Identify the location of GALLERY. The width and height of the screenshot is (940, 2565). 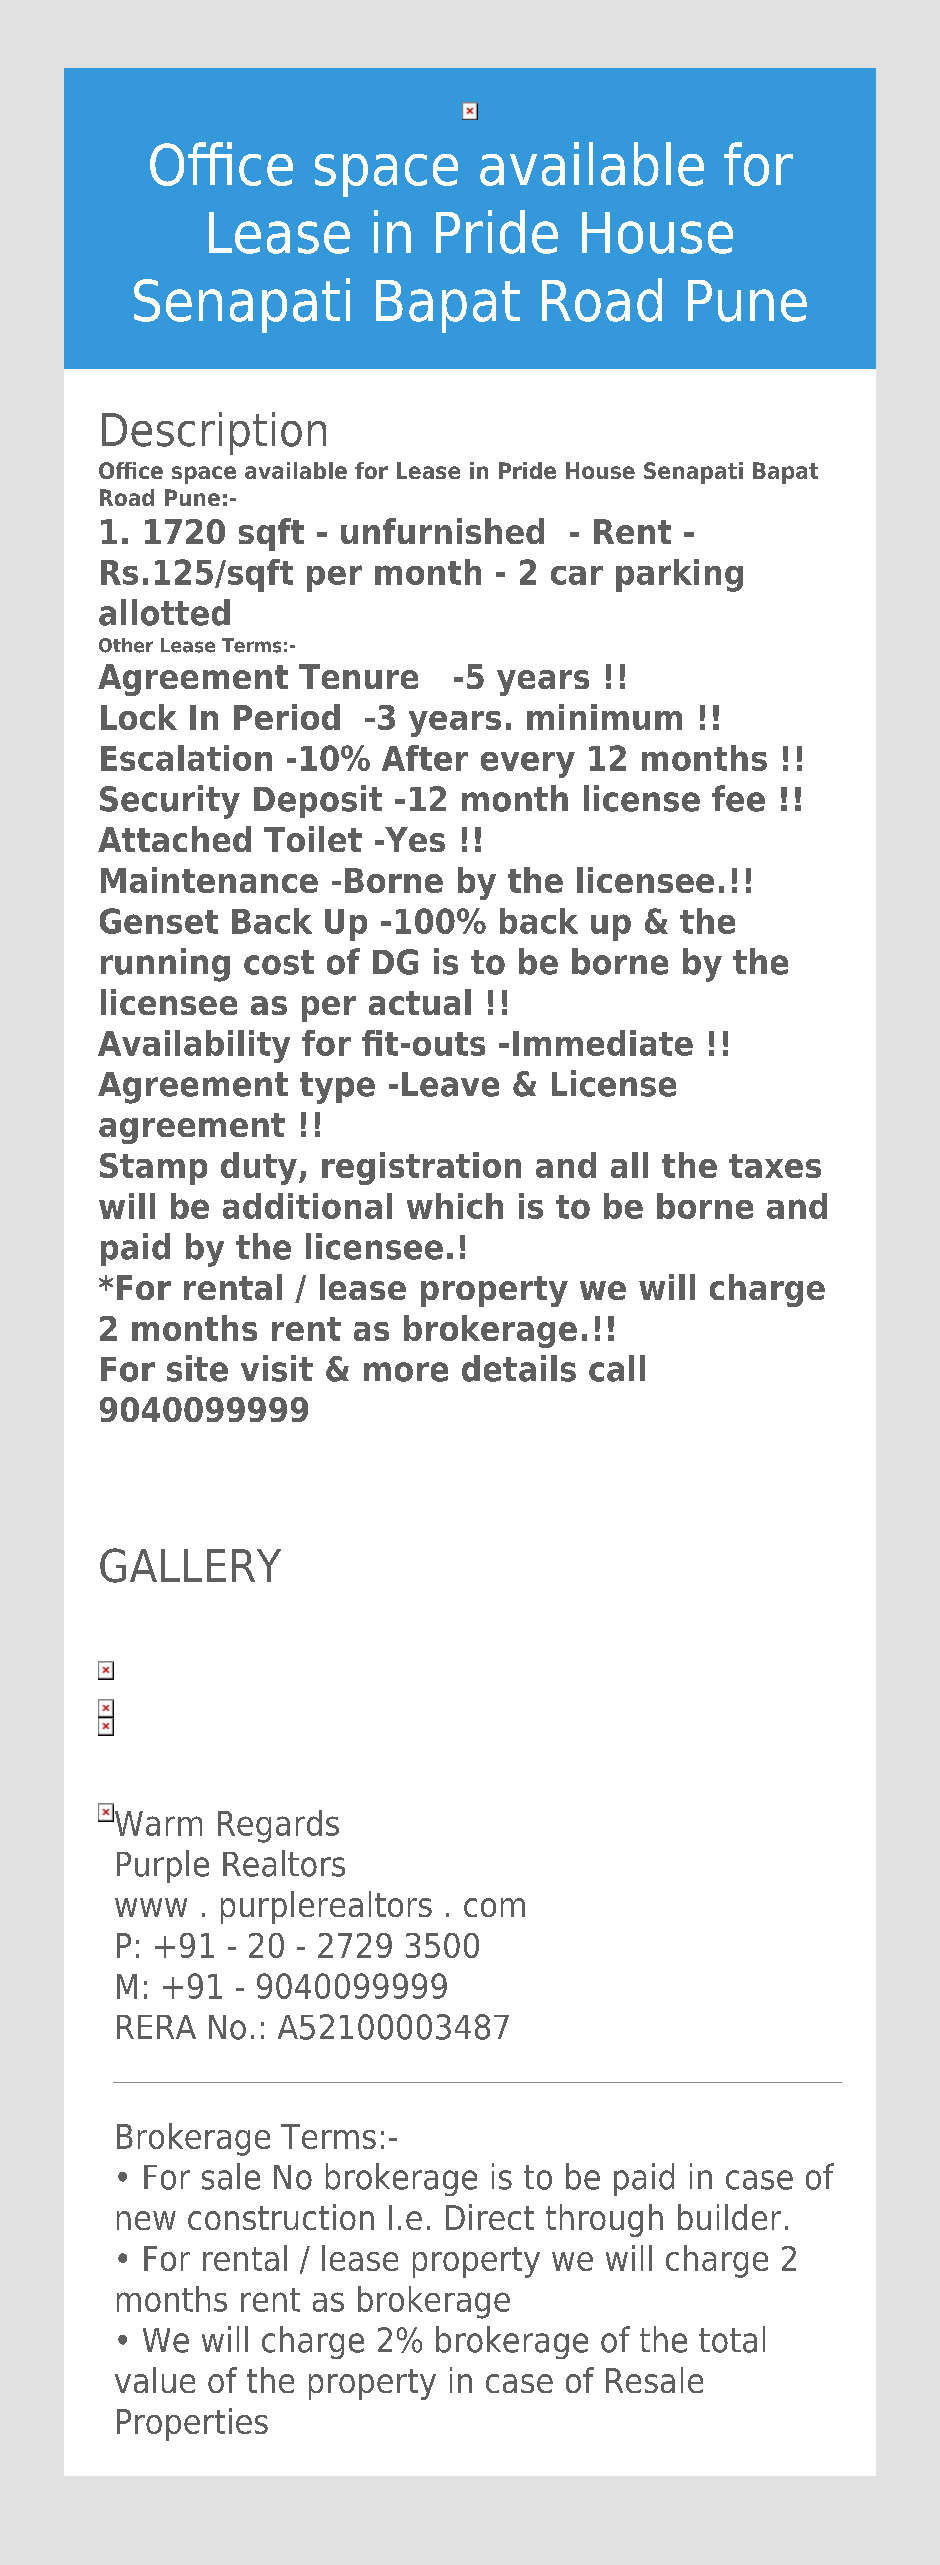
(190, 1565).
